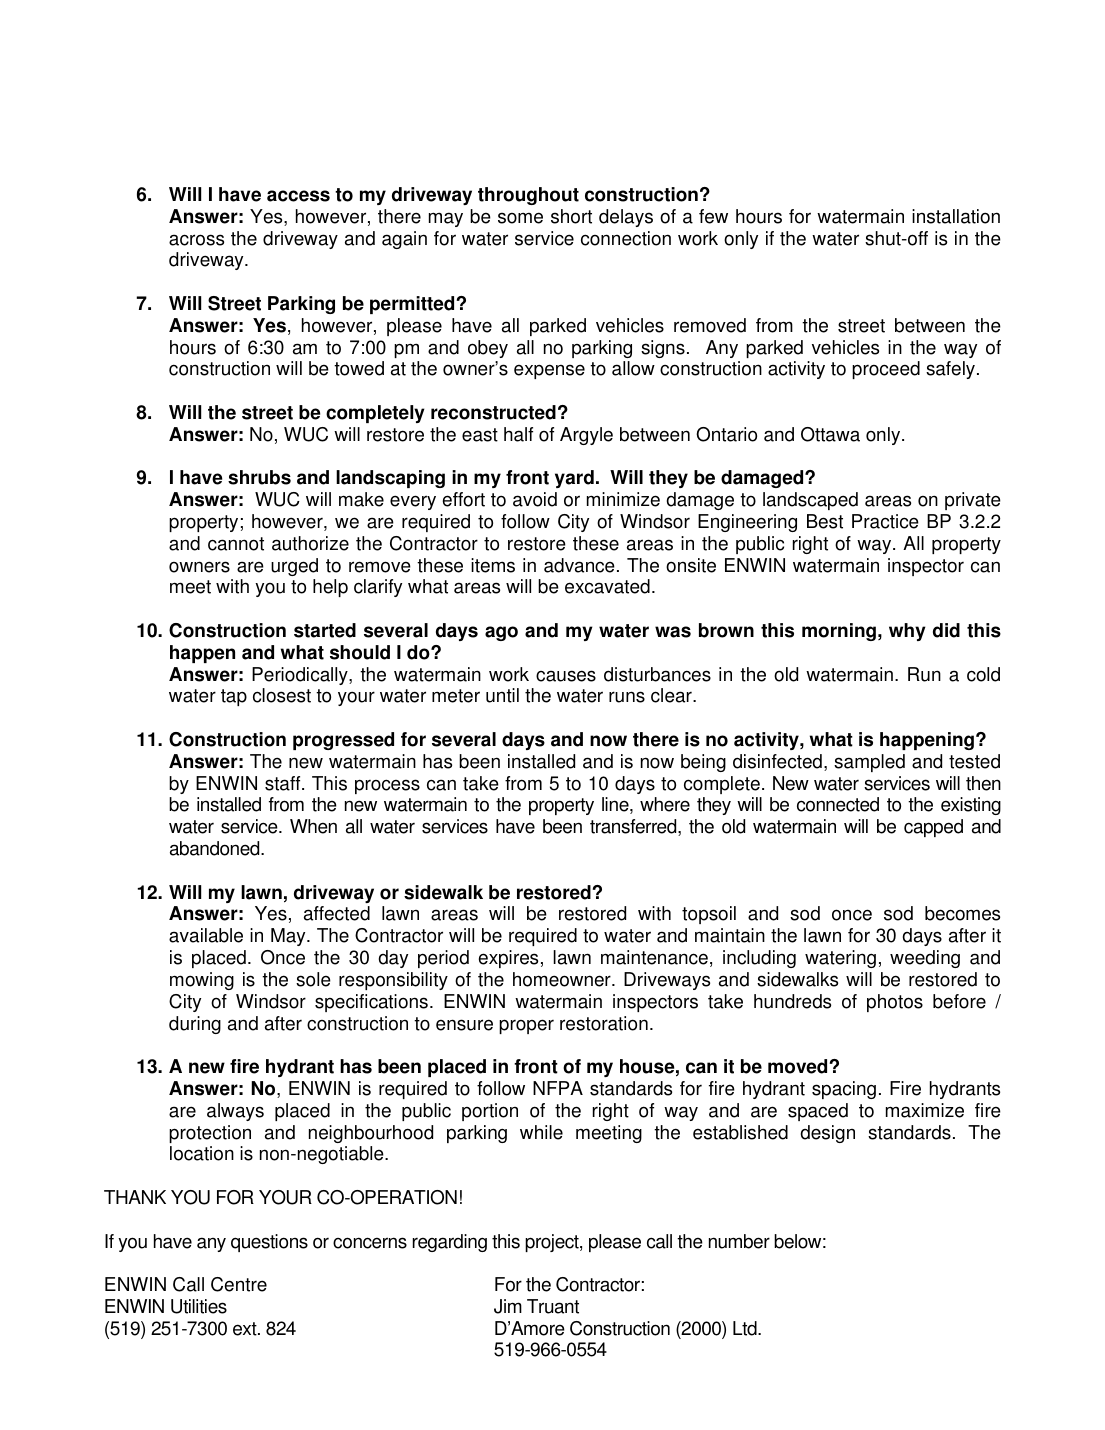 Image resolution: width=1105 pixels, height=1430 pixels. I want to click on short, so click(571, 216).
